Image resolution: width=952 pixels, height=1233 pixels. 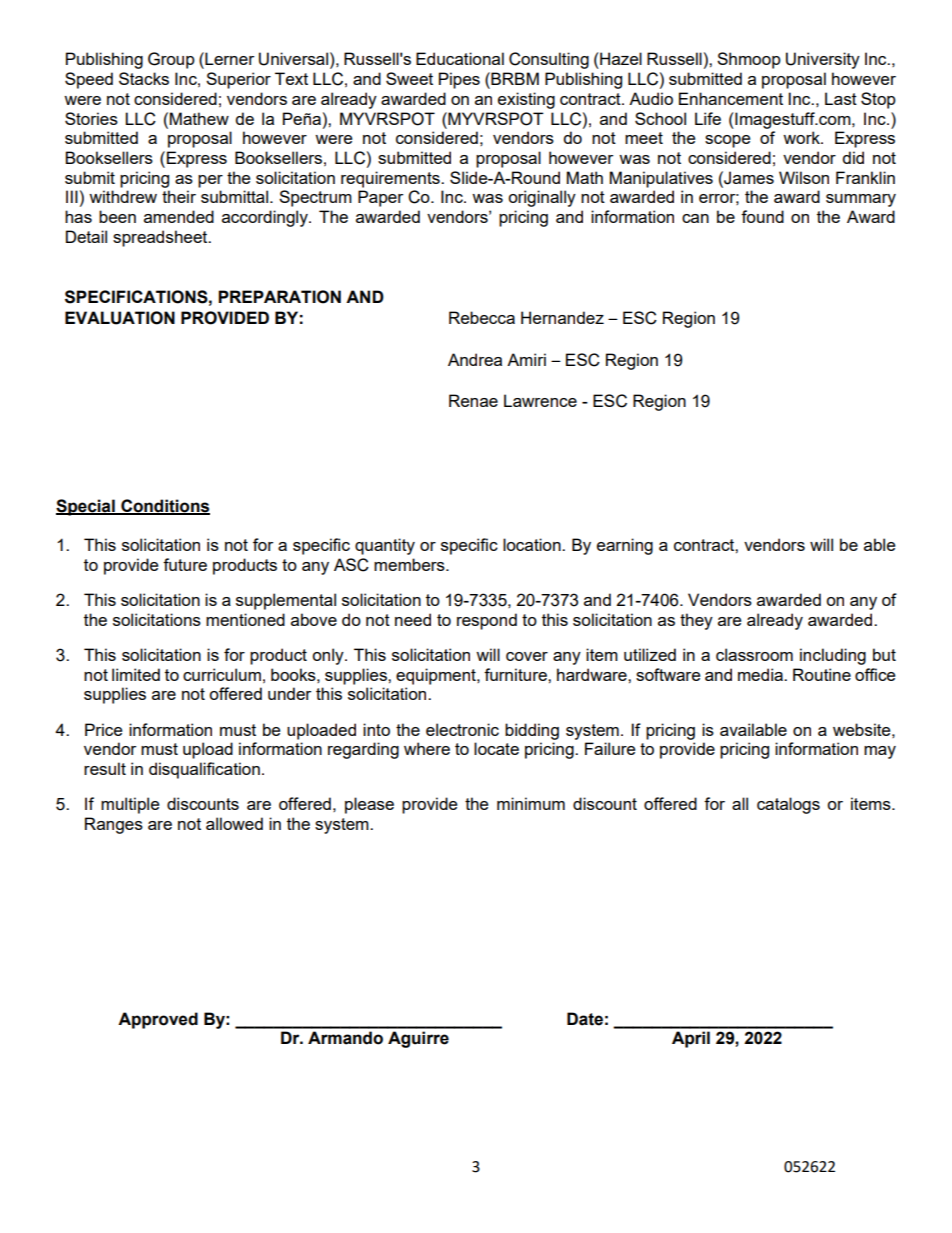 I want to click on Stacks, so click(x=144, y=78).
